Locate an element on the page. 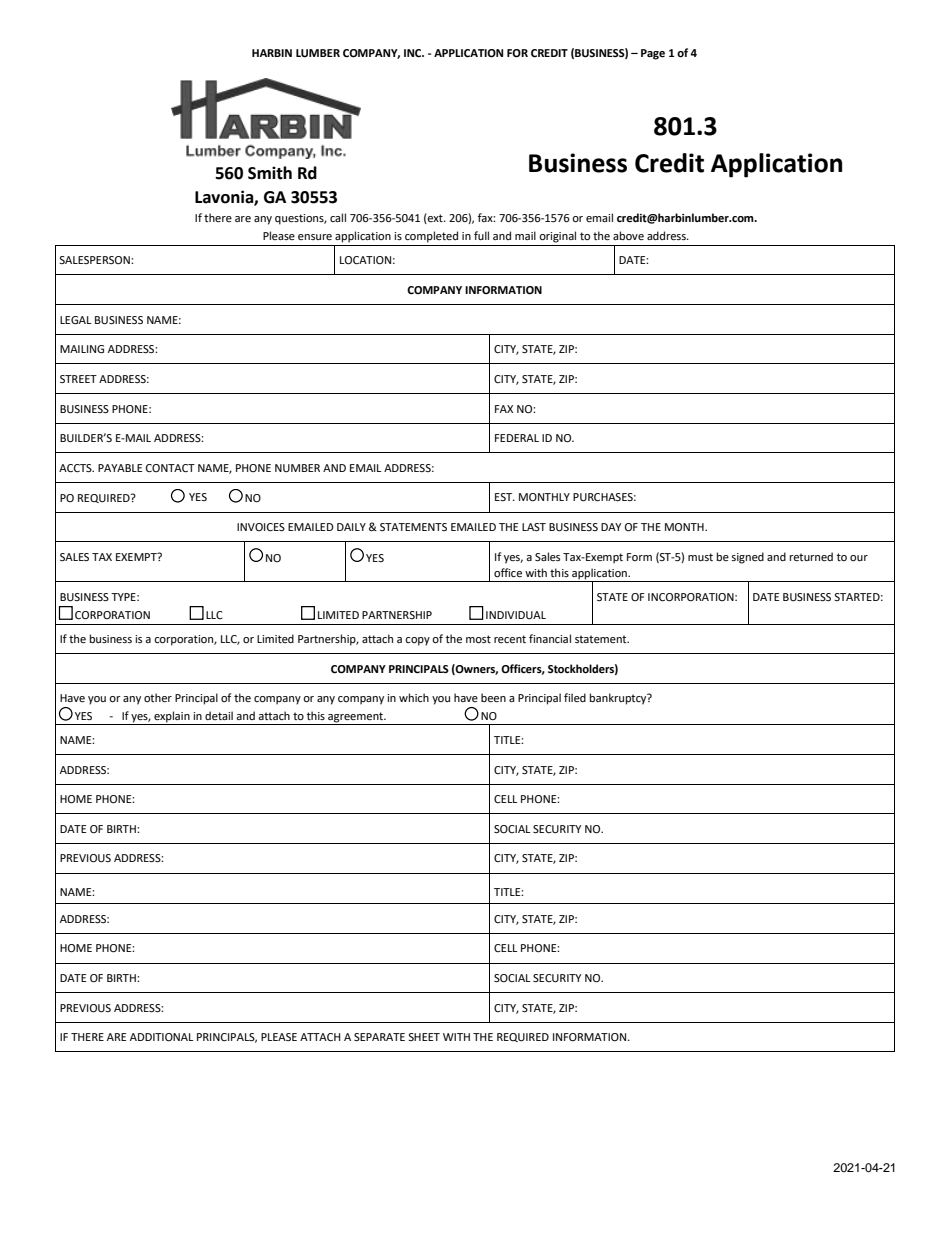  signed is located at coordinates (747, 558).
